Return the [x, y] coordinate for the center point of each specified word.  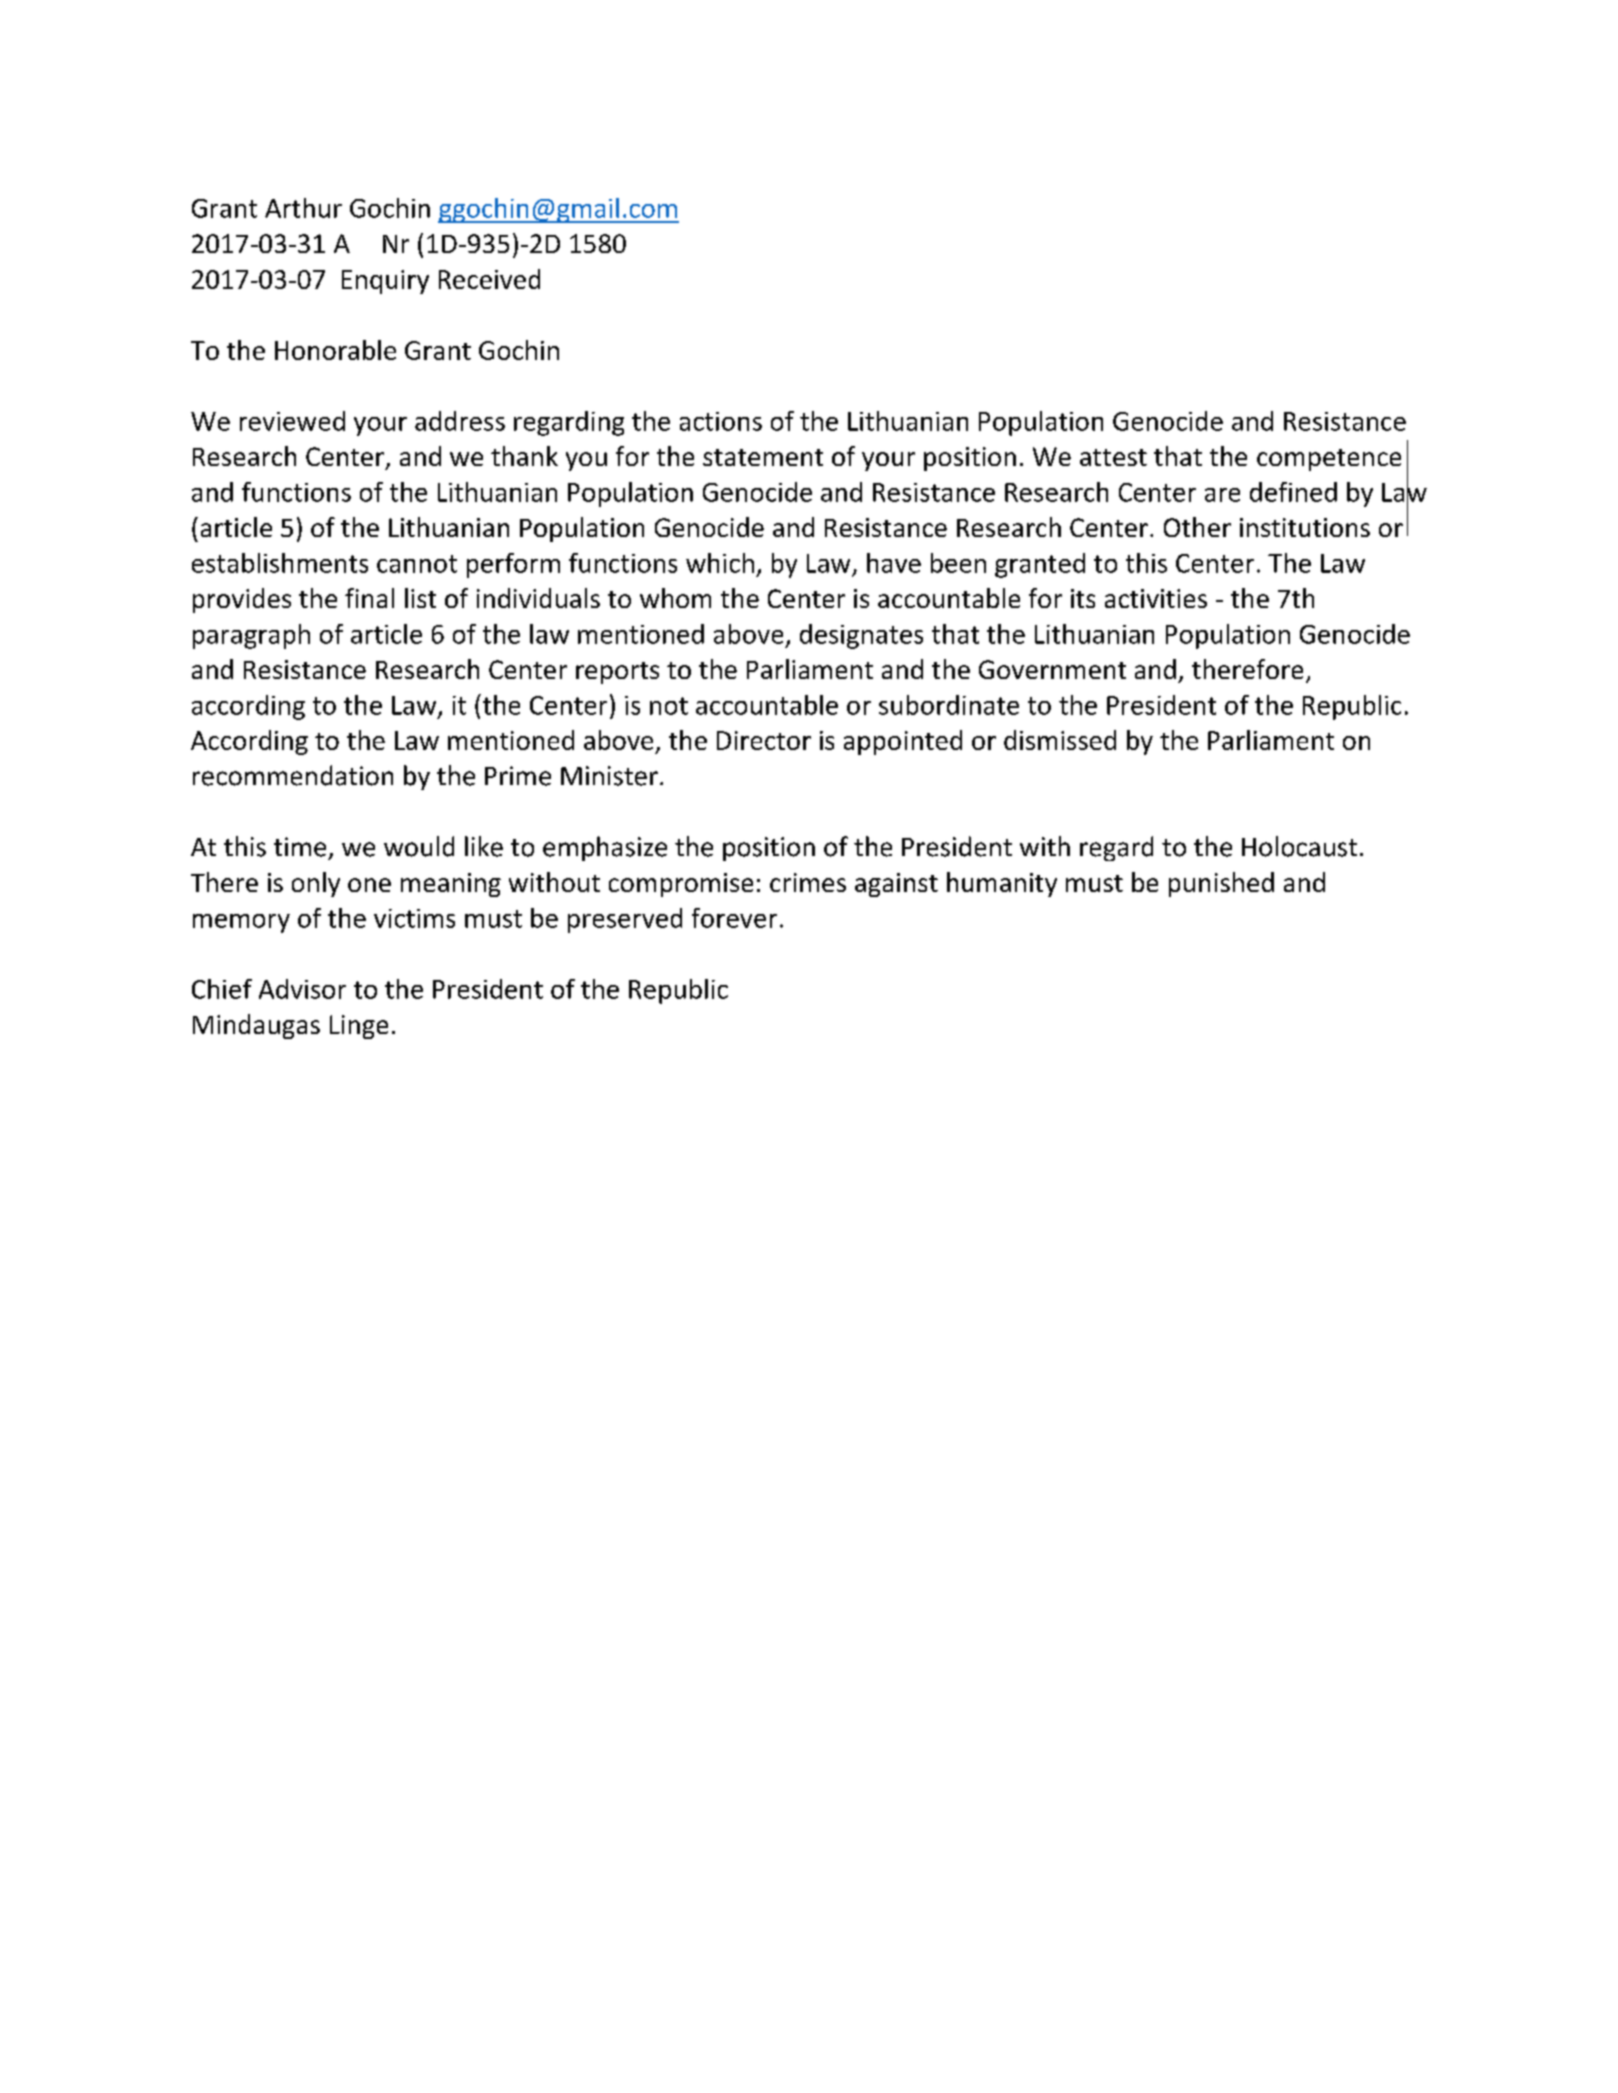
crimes [808, 882]
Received [489, 279]
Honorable [335, 350]
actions [721, 421]
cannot [417, 564]
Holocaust [1299, 846]
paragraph [251, 636]
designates [861, 636]
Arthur [303, 208]
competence [1329, 460]
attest [1113, 457]
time [300, 847]
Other [1197, 527]
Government [1052, 669]
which [720, 563]
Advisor [302, 989]
